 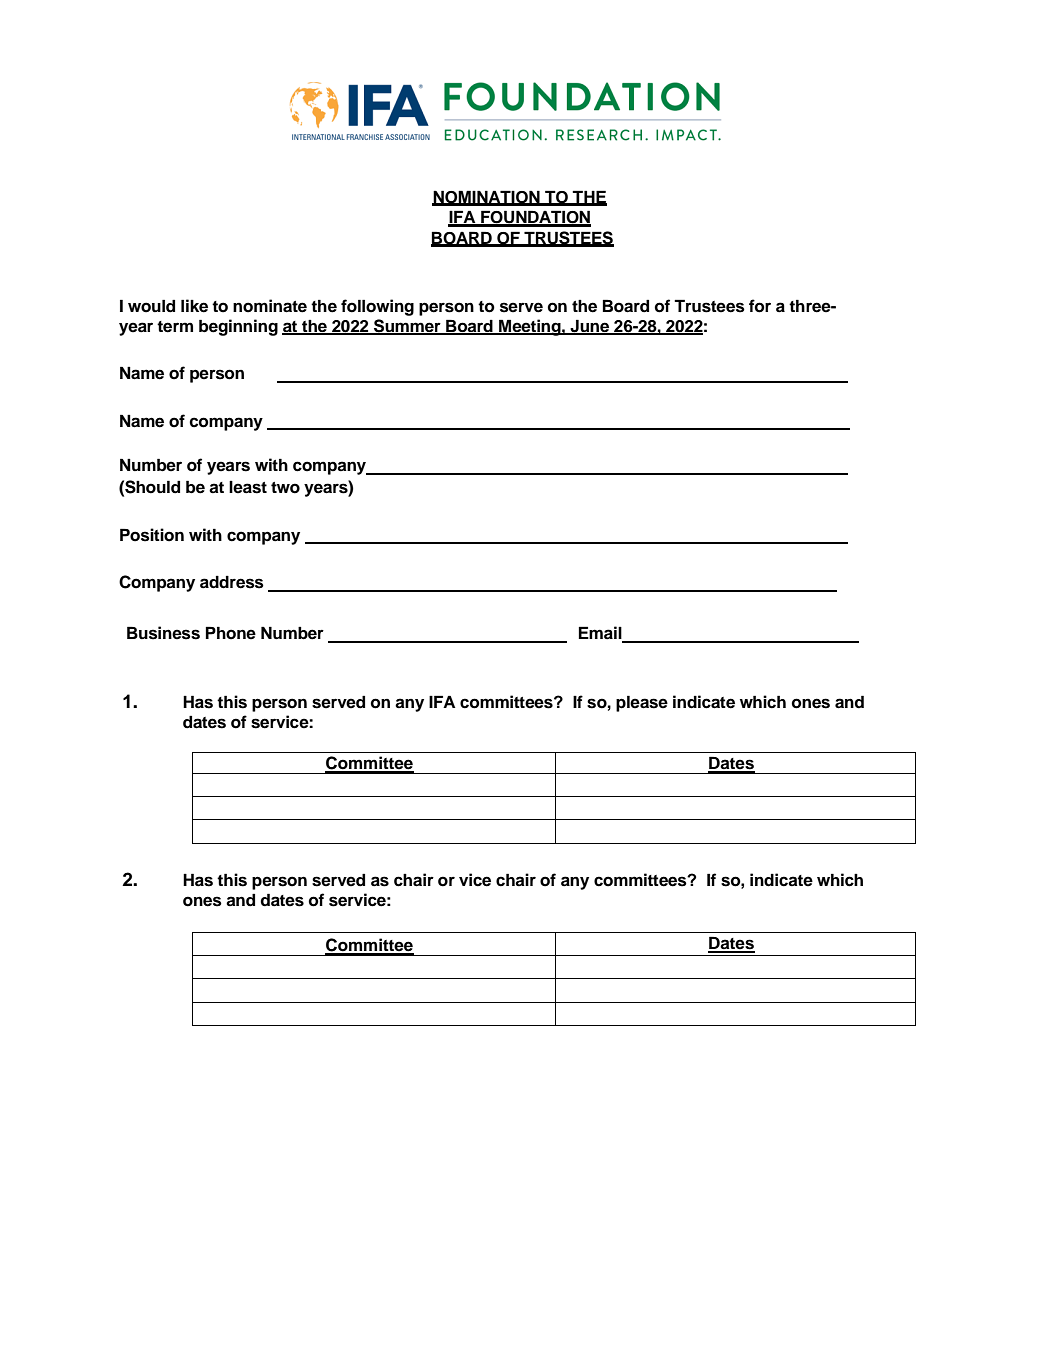 What do you see at coordinates (163, 633) in the document?
I see `Business` at bounding box center [163, 633].
